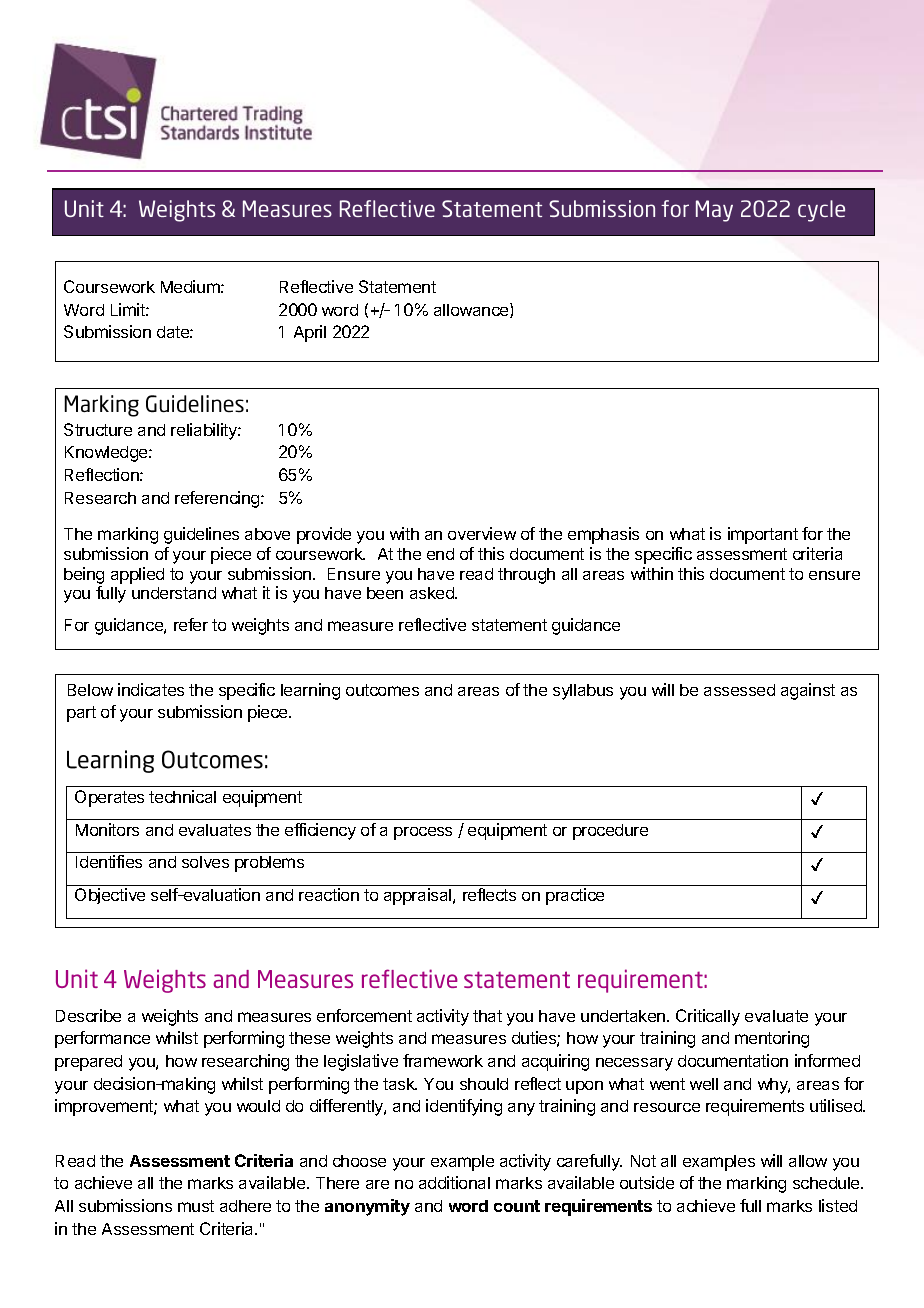  Describe the element at coordinates (487, 1016) in the image. I see `that` at that location.
